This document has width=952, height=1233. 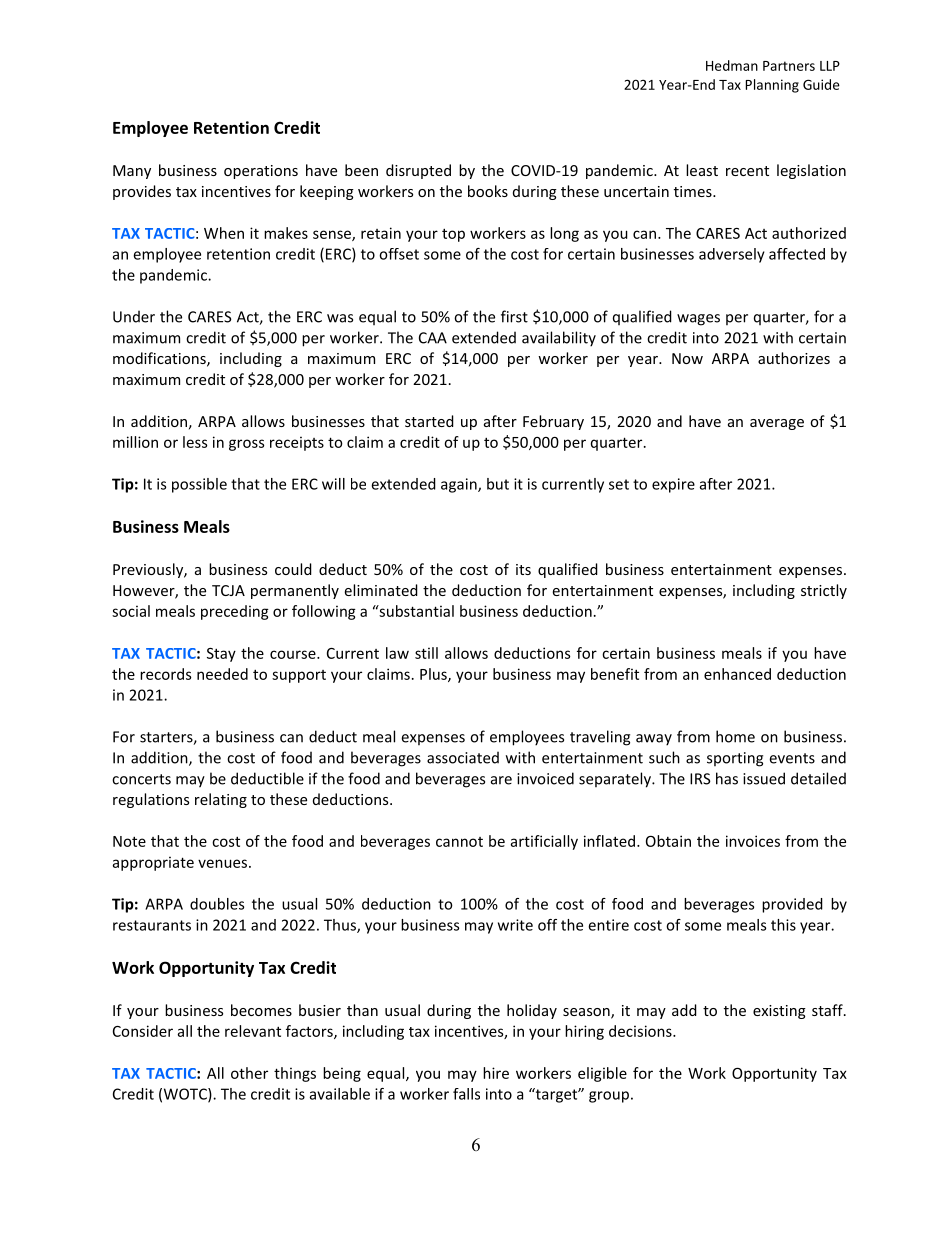 I want to click on disrupted, so click(x=418, y=171).
